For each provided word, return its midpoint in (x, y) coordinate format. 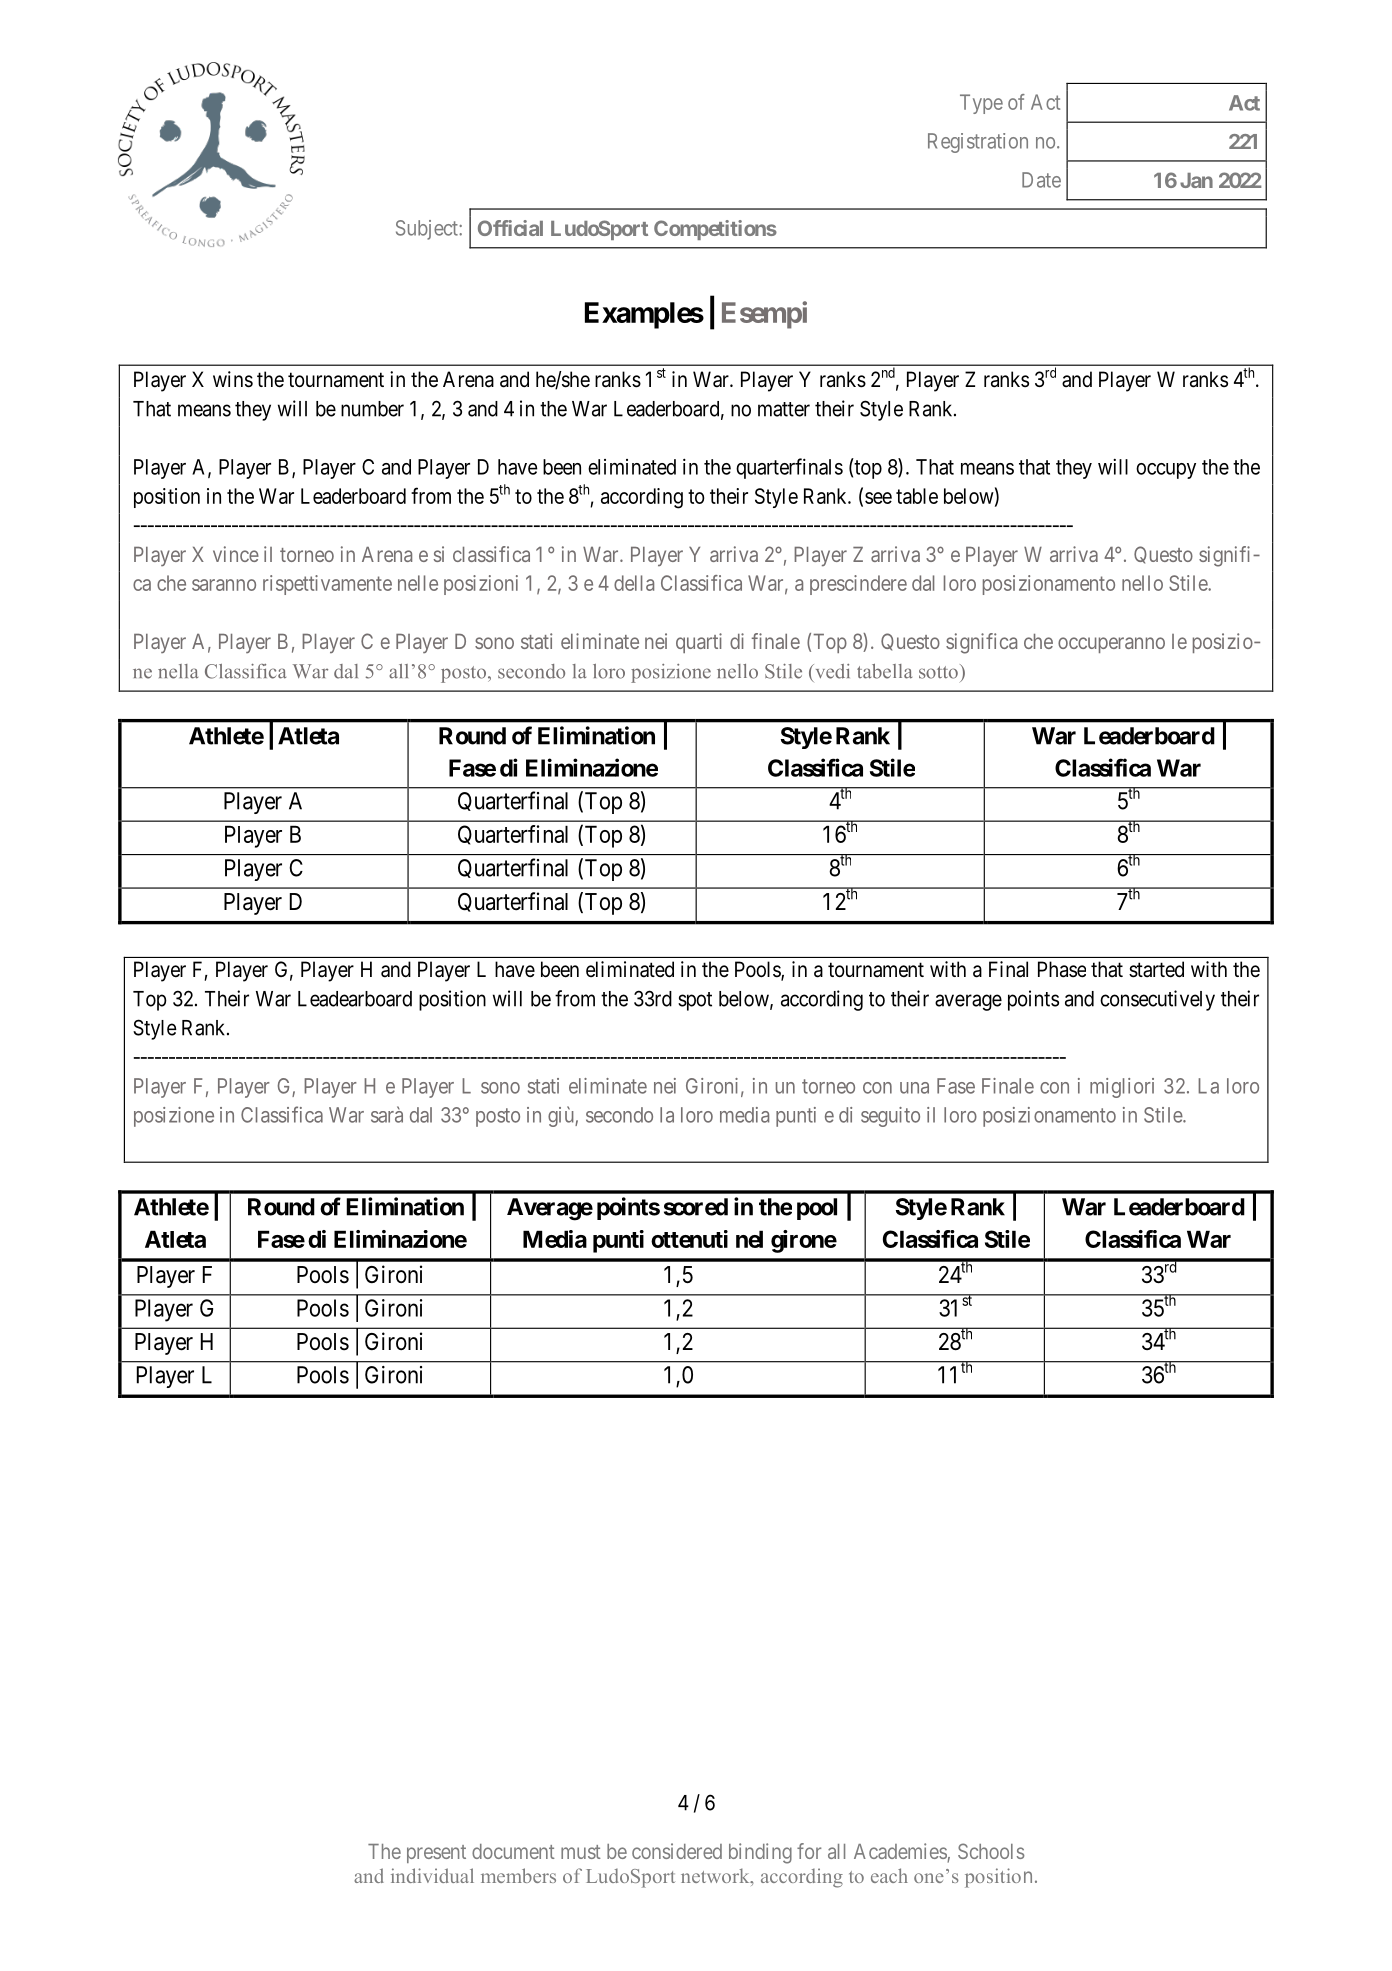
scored (696, 1207)
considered (677, 1851)
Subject (428, 230)
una (914, 1088)
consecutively (1157, 1000)
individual (432, 1875)
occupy (1166, 471)
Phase (1062, 969)
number (372, 409)
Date (1041, 180)
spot (695, 1001)
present (436, 1854)
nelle (418, 583)
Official (510, 228)
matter (784, 409)
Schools (991, 1851)
